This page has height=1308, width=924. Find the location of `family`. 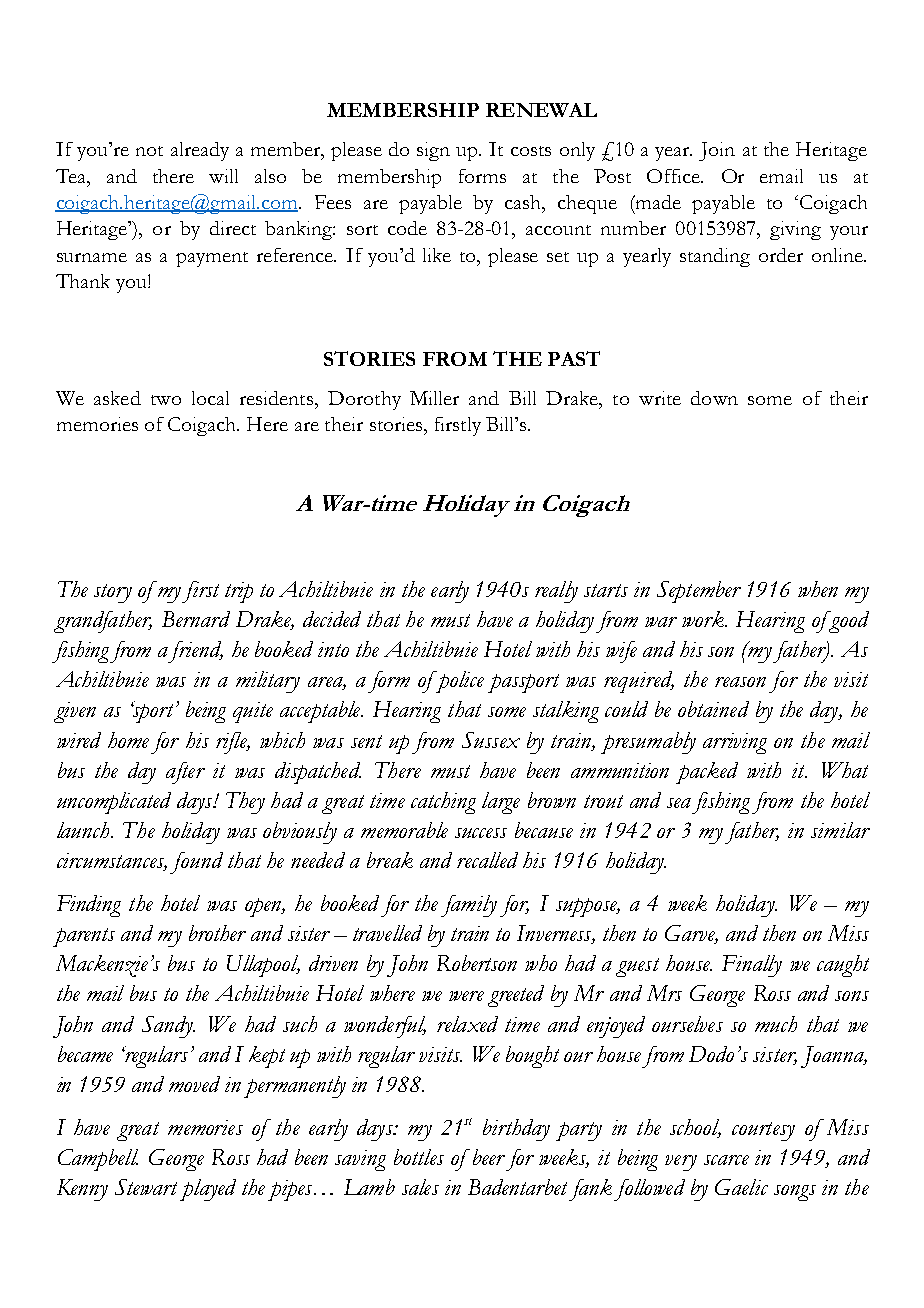

family is located at coordinates (469, 906).
